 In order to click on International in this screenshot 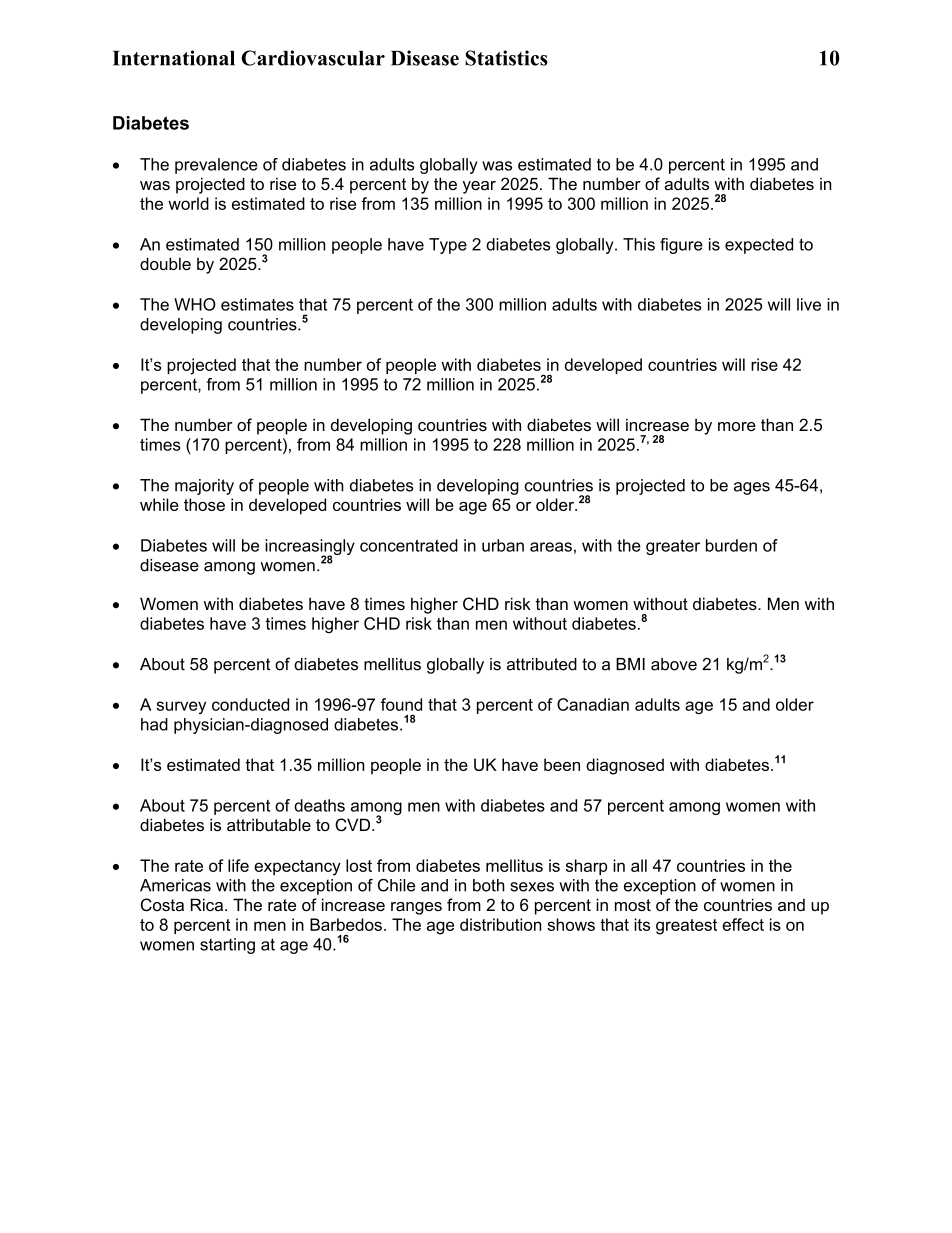, I will do `click(174, 58)`.
